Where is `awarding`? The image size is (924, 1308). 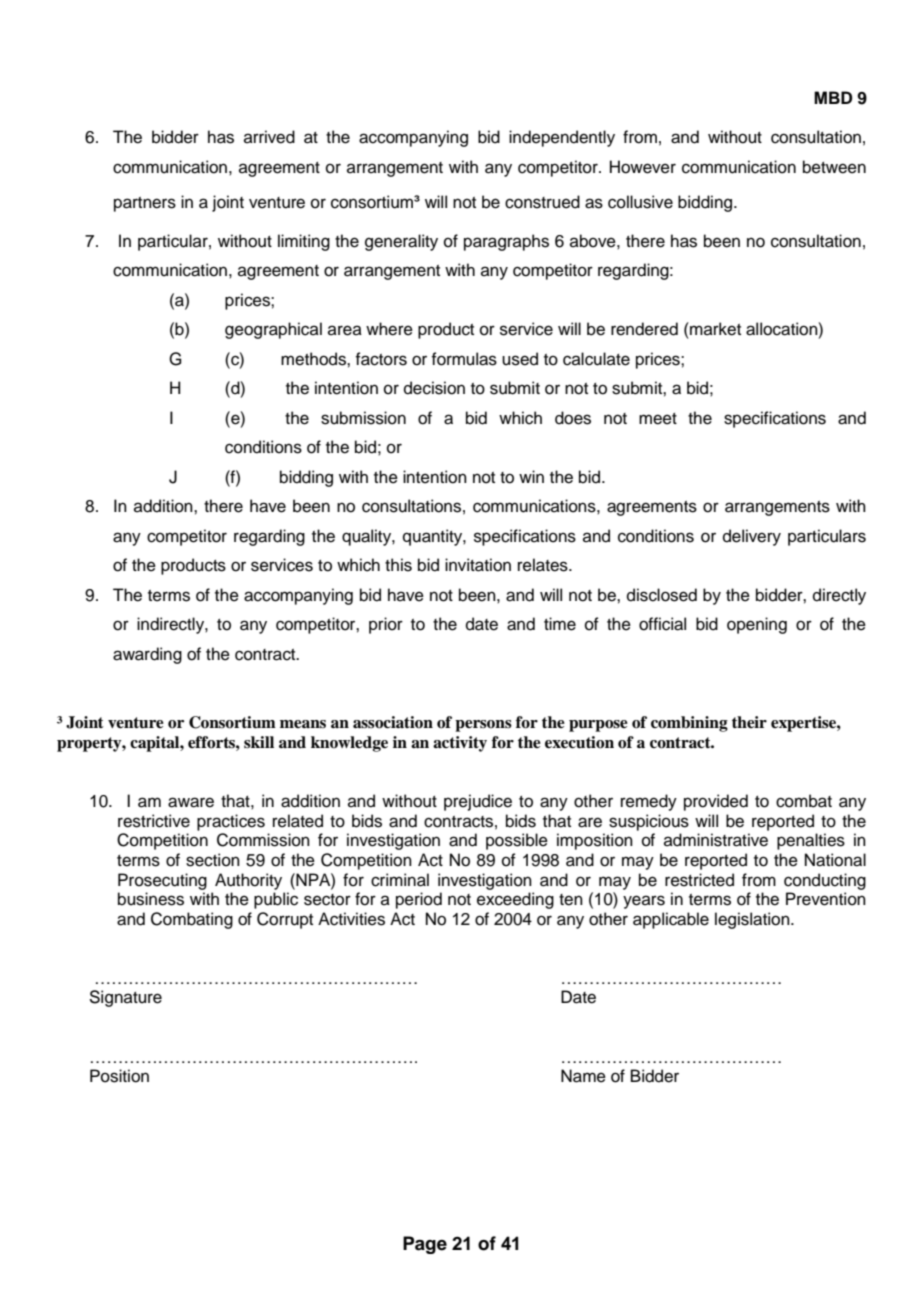
awarding is located at coordinates (147, 655).
